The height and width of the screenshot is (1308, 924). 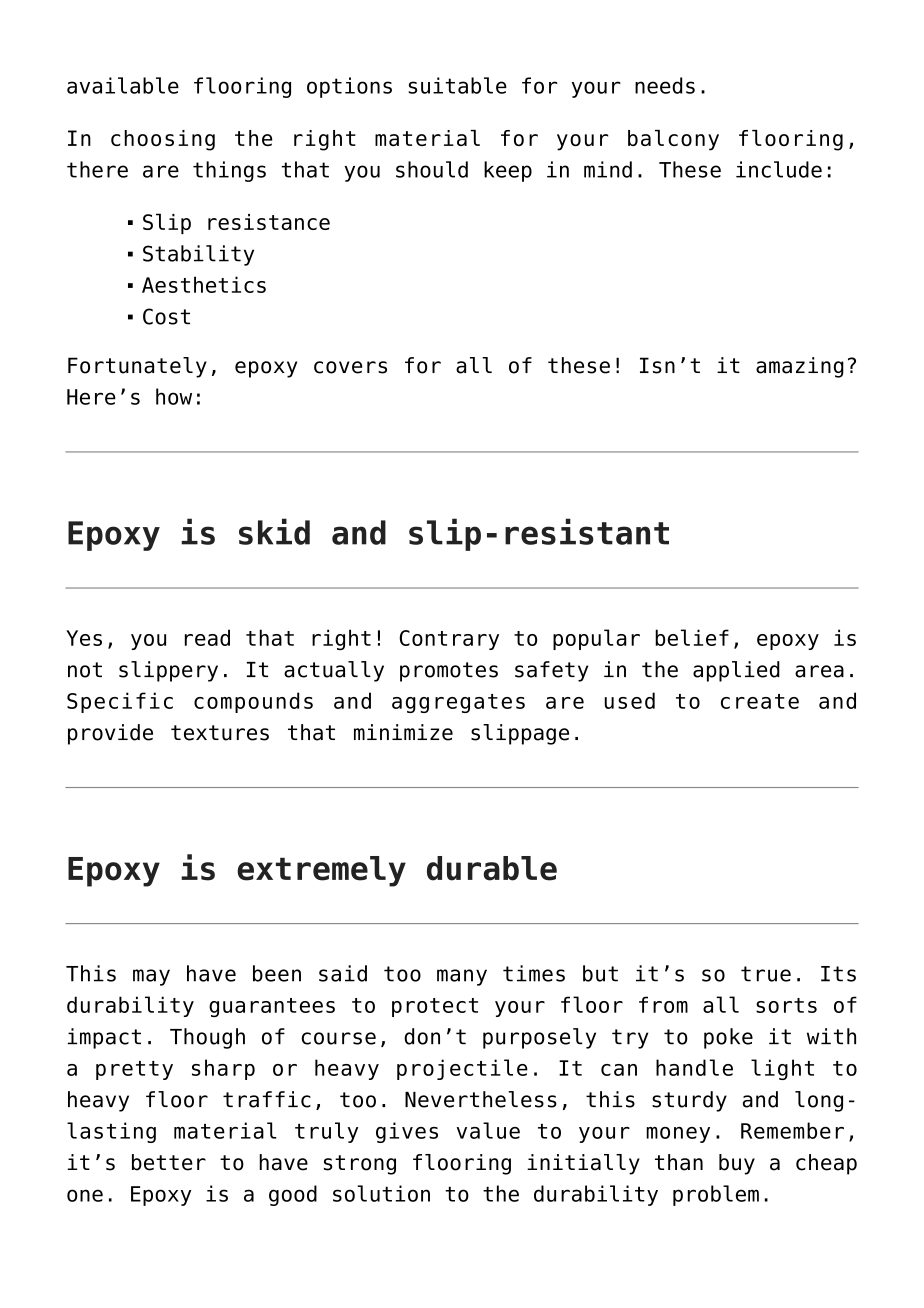 I want to click on durable, so click(x=492, y=868).
